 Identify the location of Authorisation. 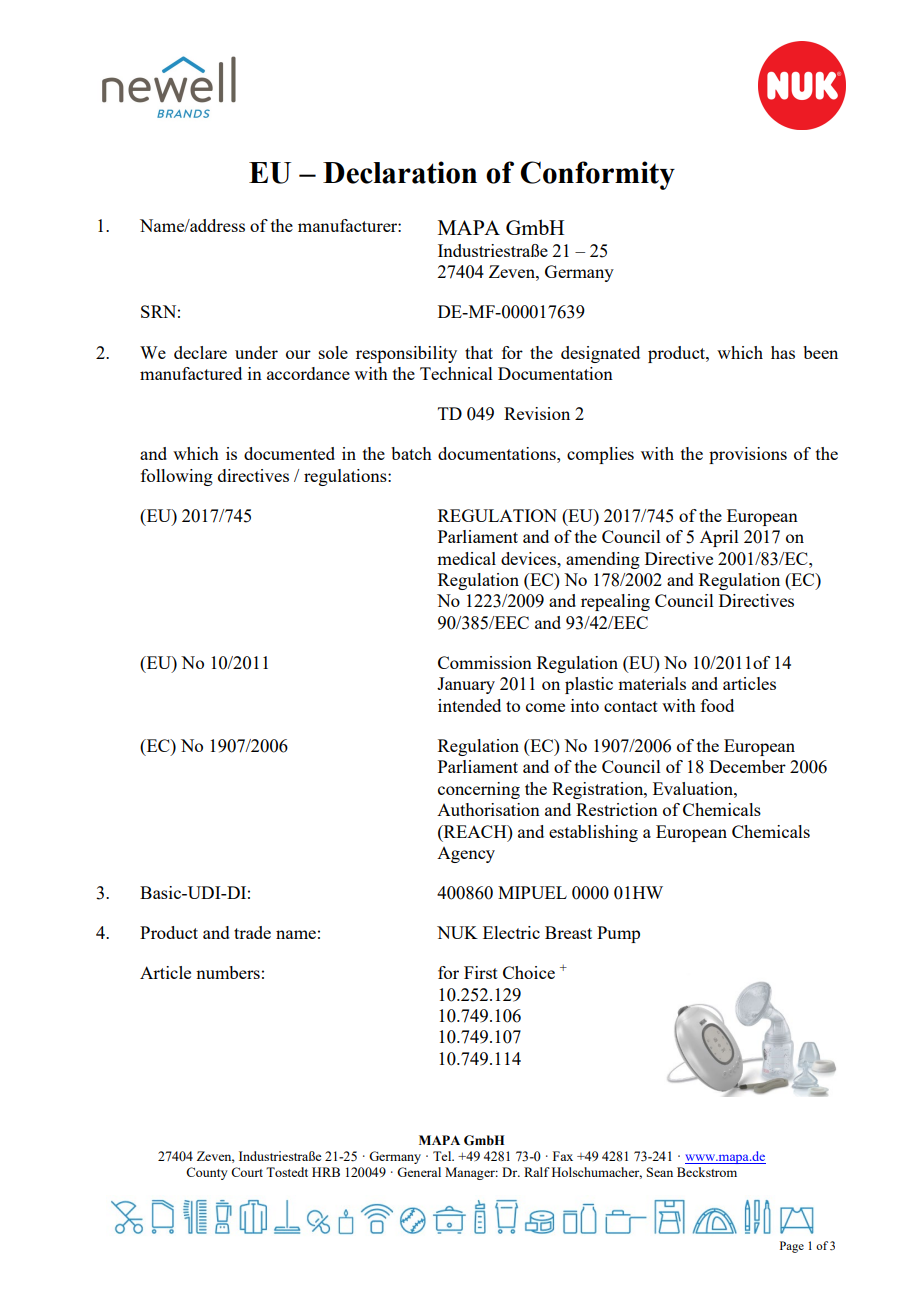
(488, 809).
